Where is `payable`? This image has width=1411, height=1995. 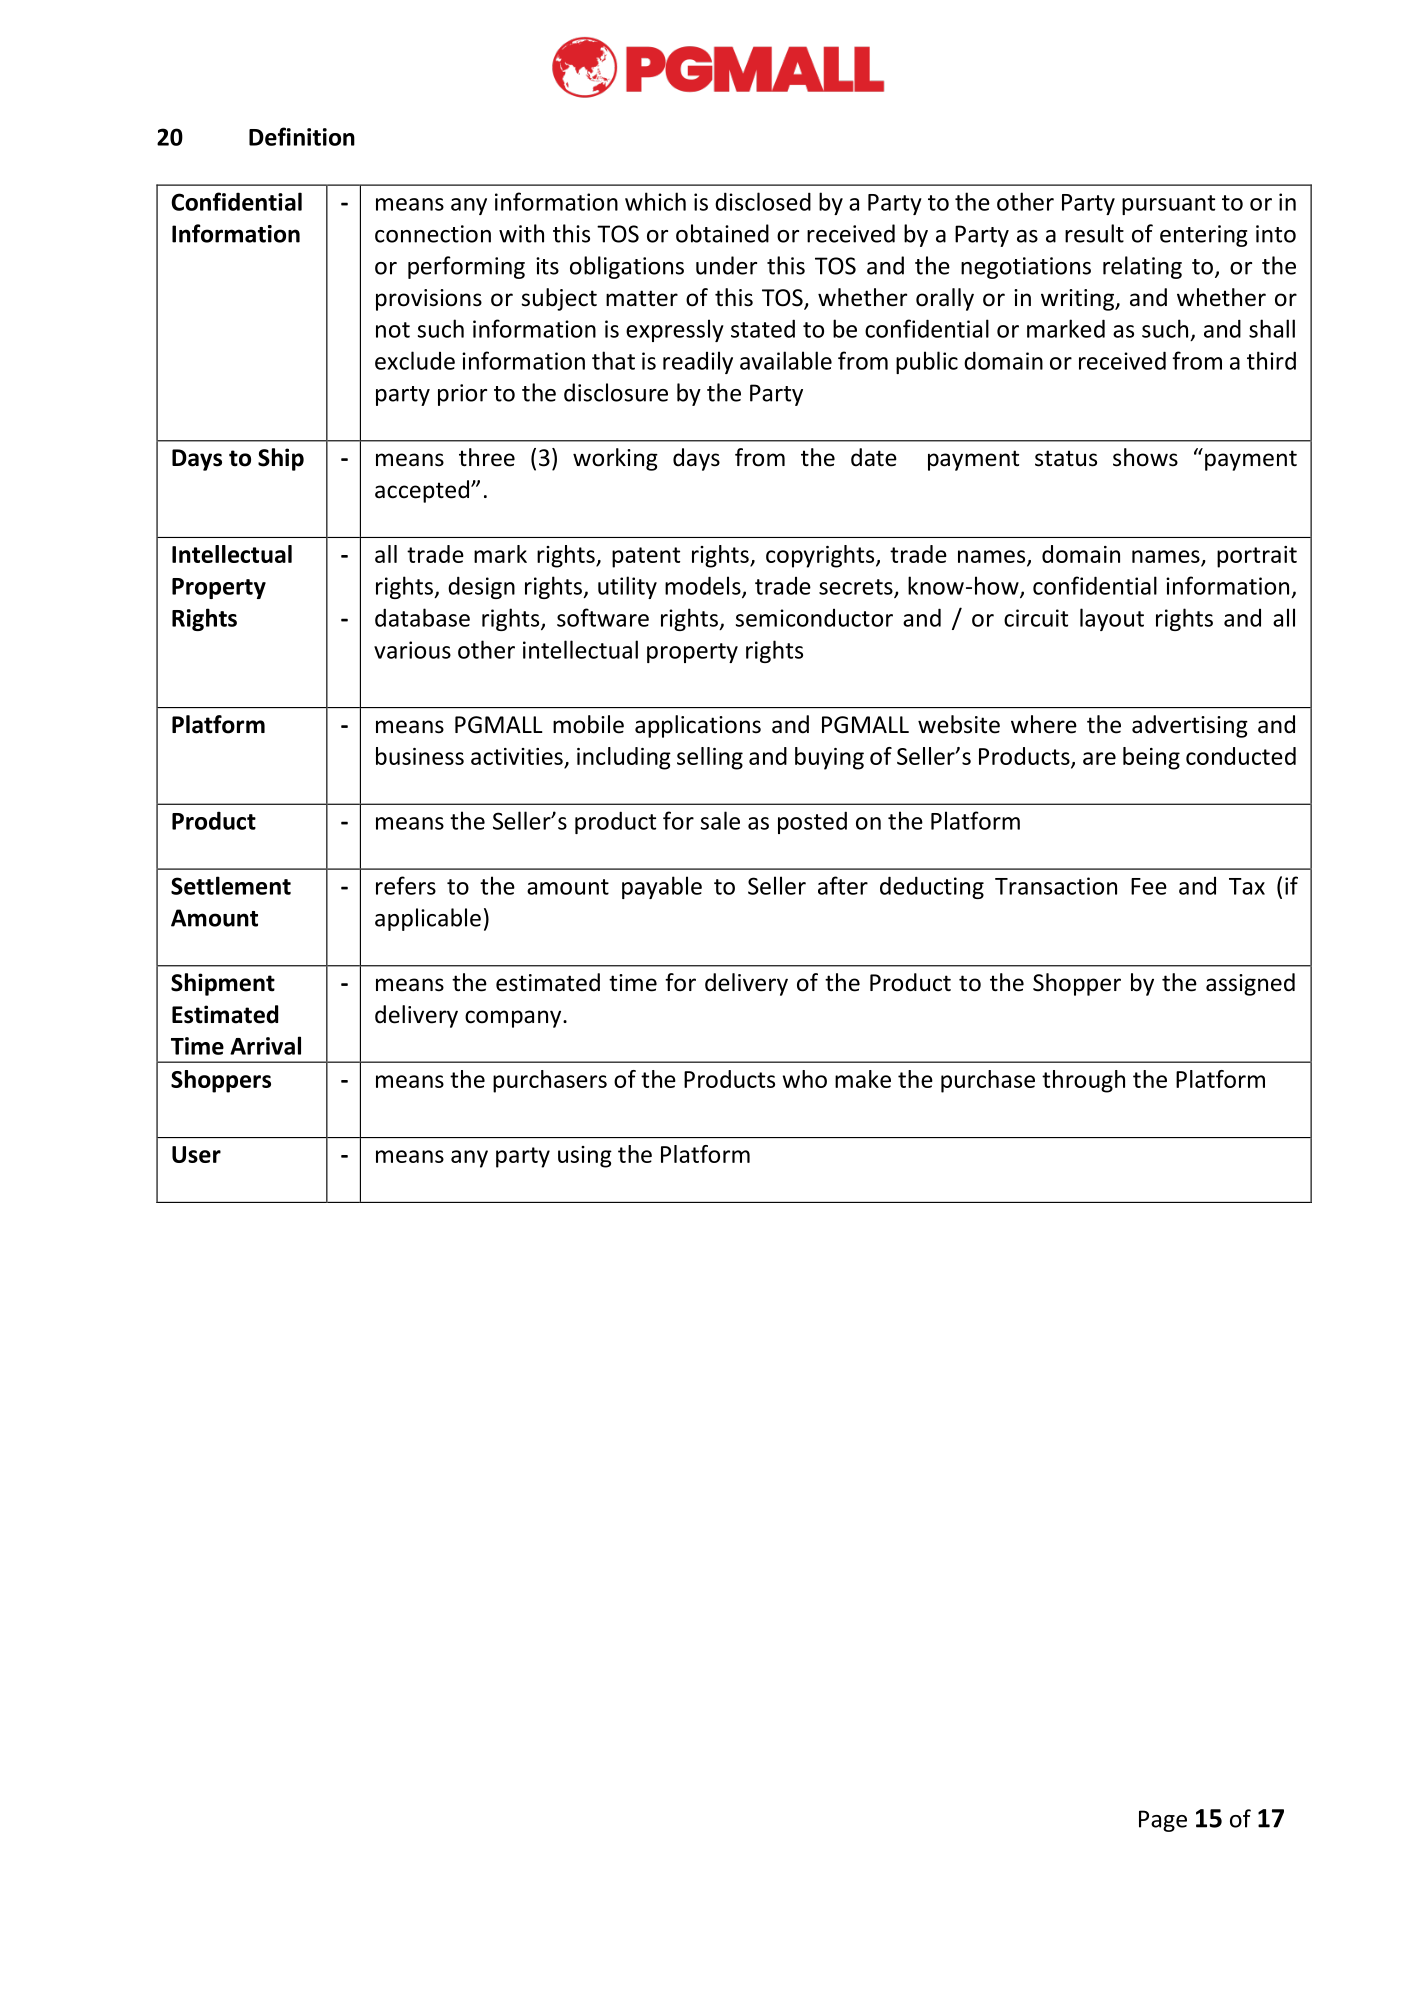
payable is located at coordinates (662, 887).
